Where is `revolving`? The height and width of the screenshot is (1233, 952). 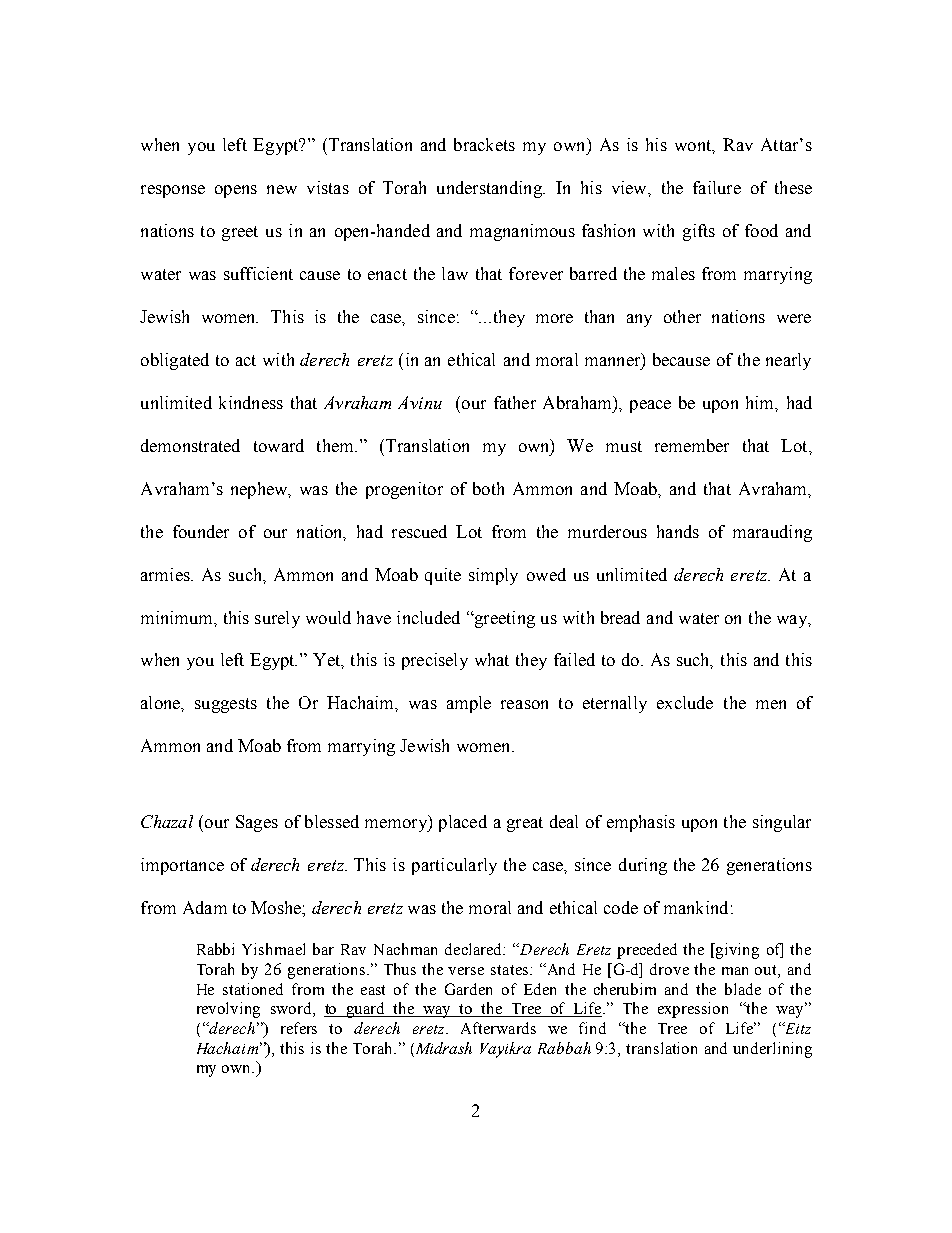 revolving is located at coordinates (228, 1010).
